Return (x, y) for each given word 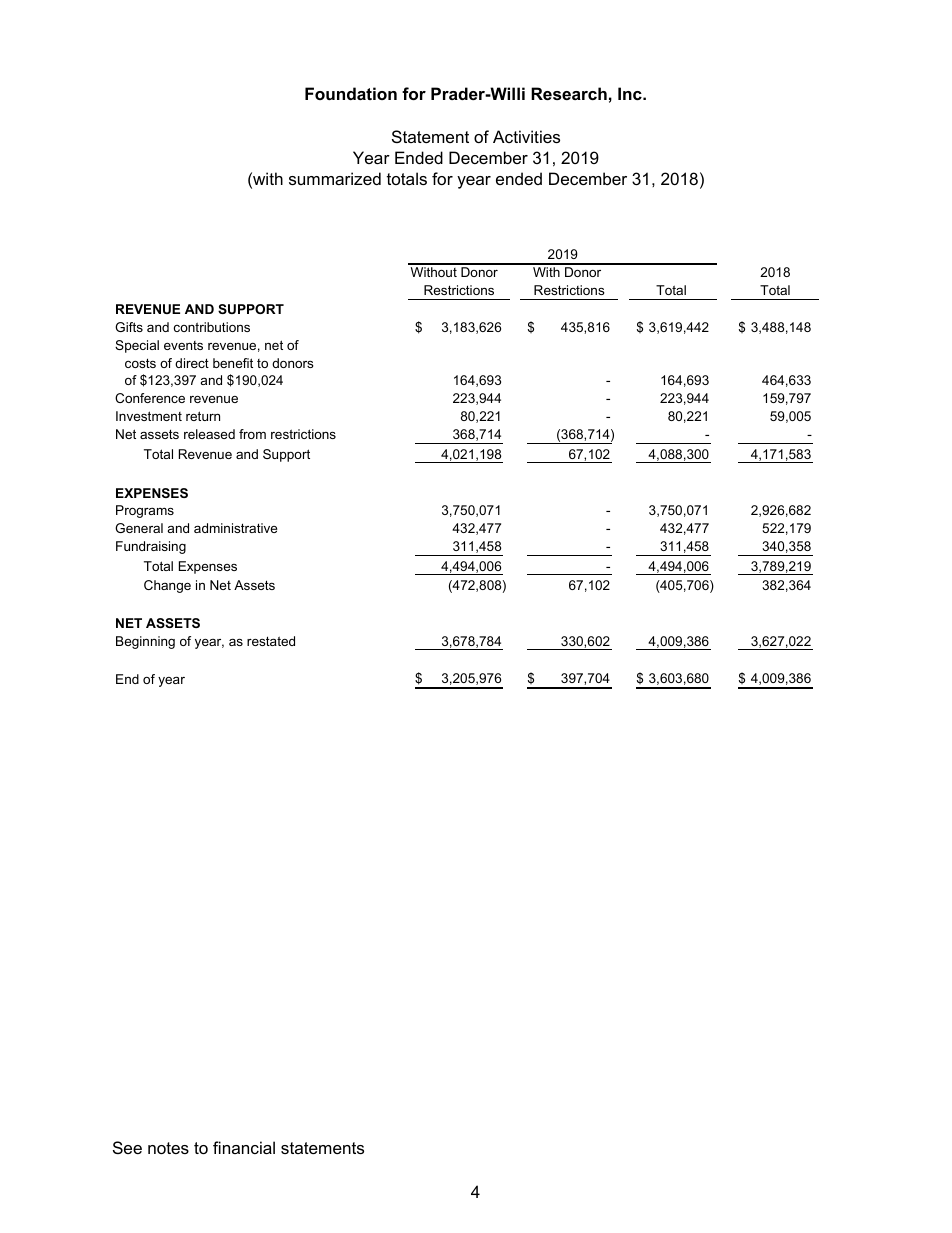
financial (244, 1147)
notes (168, 1148)
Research (569, 93)
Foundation (351, 93)
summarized (335, 178)
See (127, 1147)
